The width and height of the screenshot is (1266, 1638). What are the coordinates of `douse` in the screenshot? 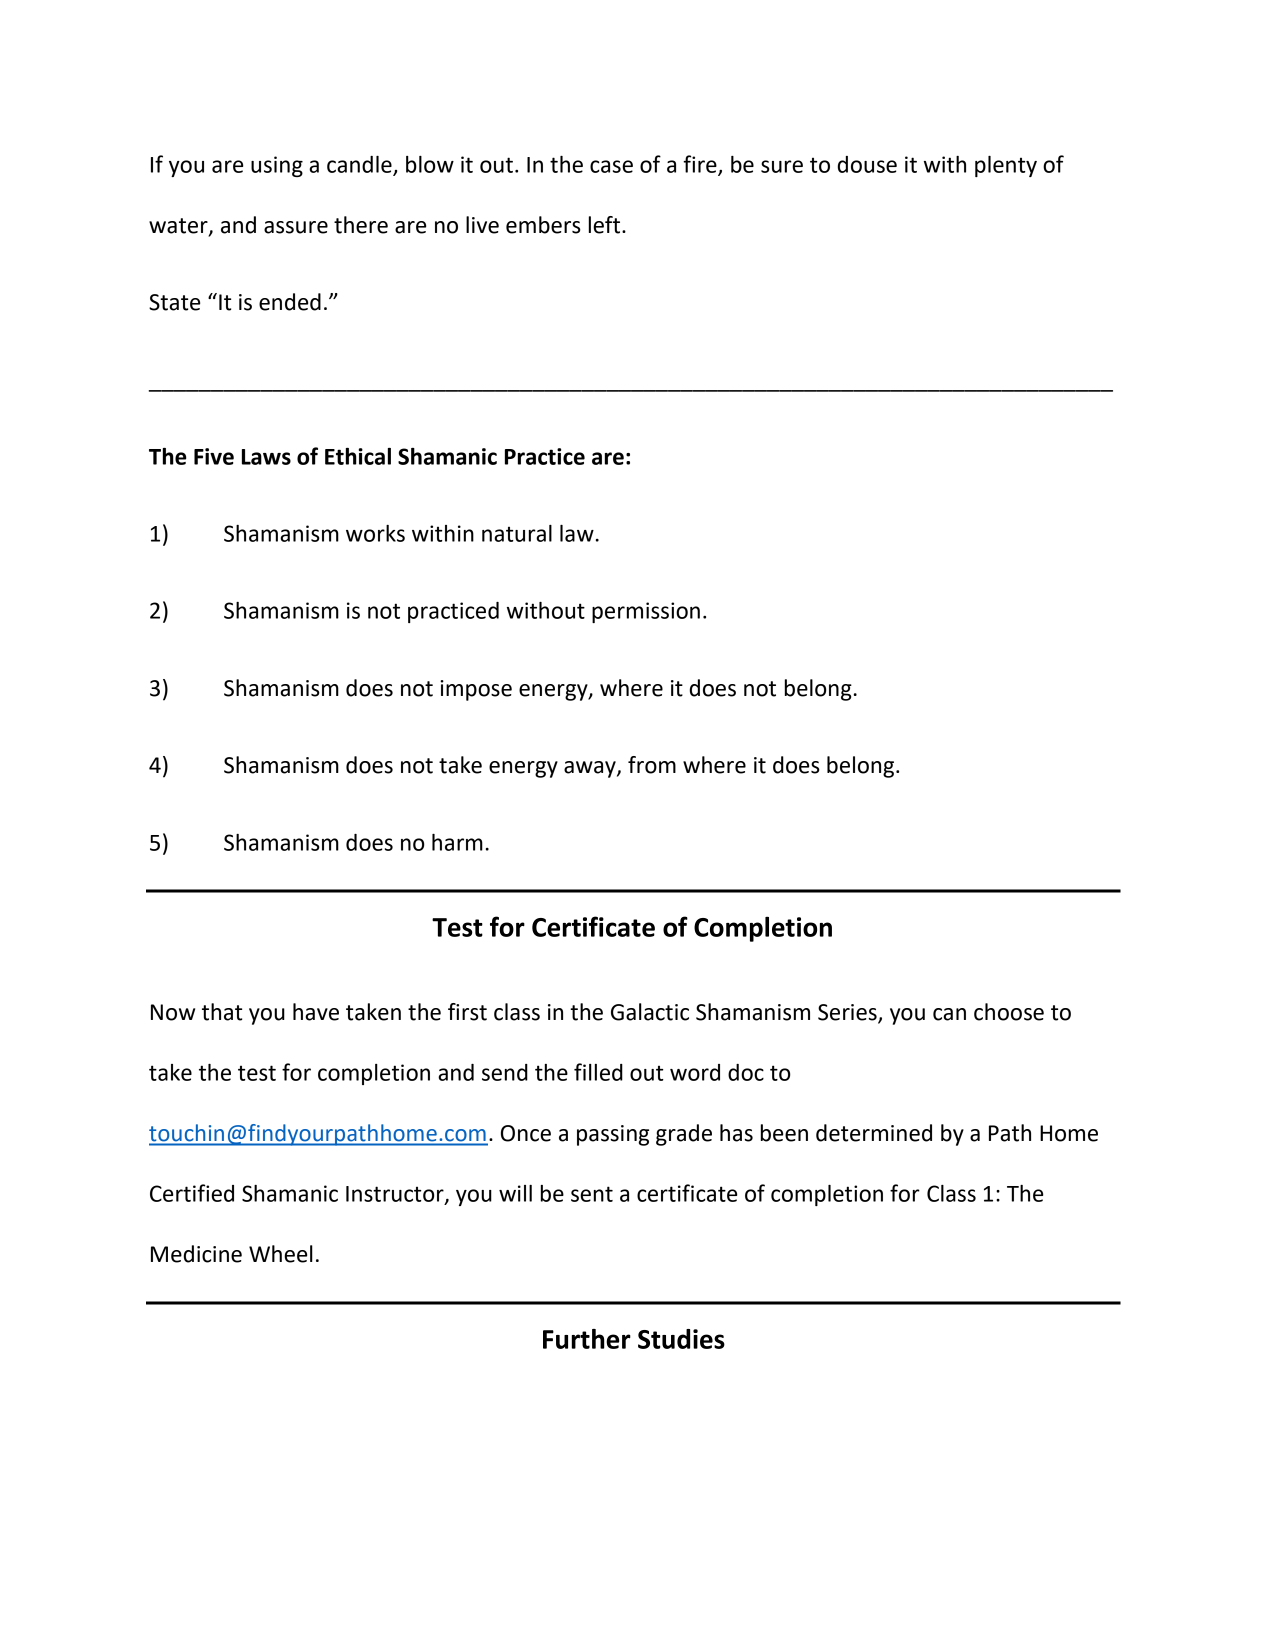 It's located at (867, 164).
